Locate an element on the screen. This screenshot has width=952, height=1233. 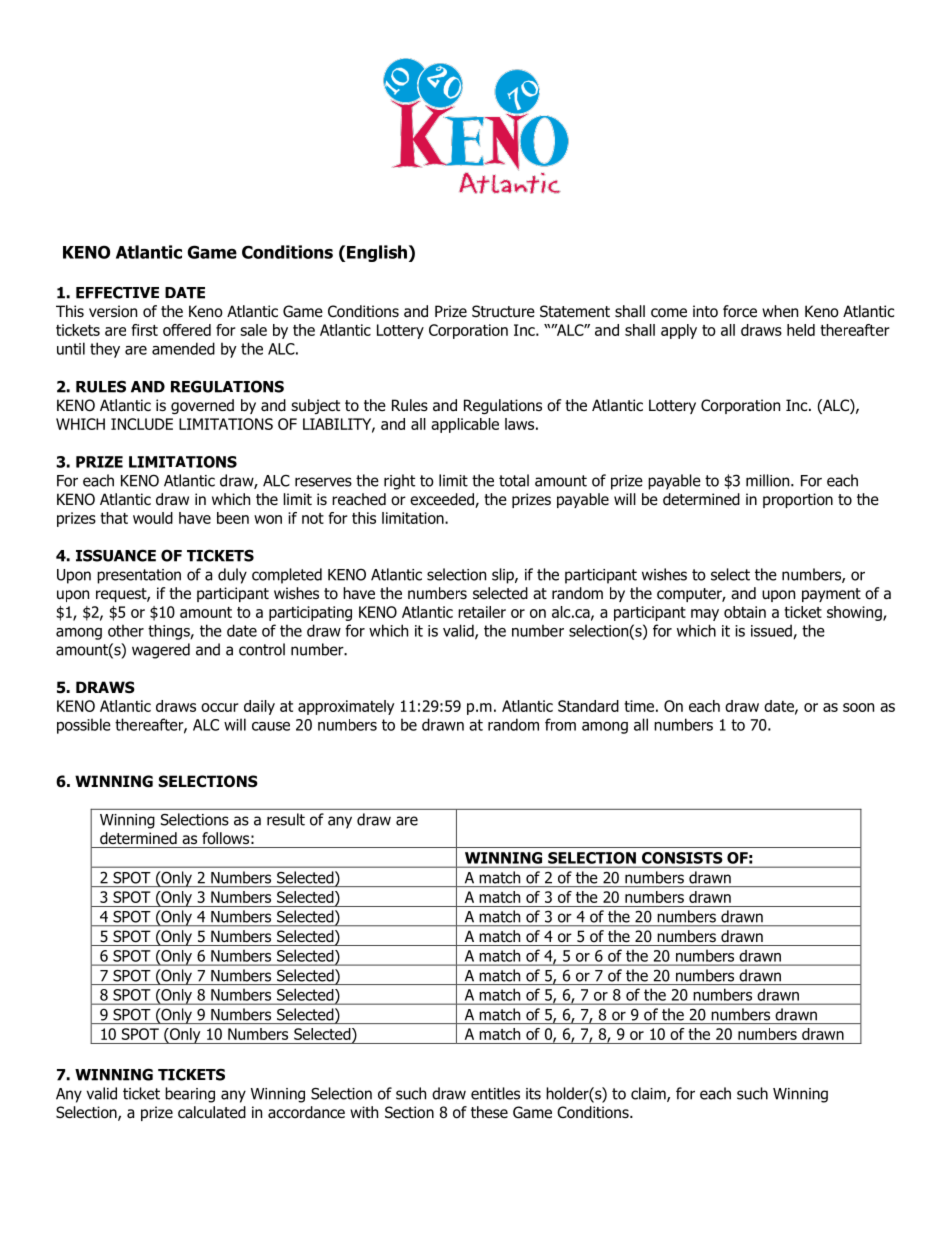
first is located at coordinates (144, 330).
